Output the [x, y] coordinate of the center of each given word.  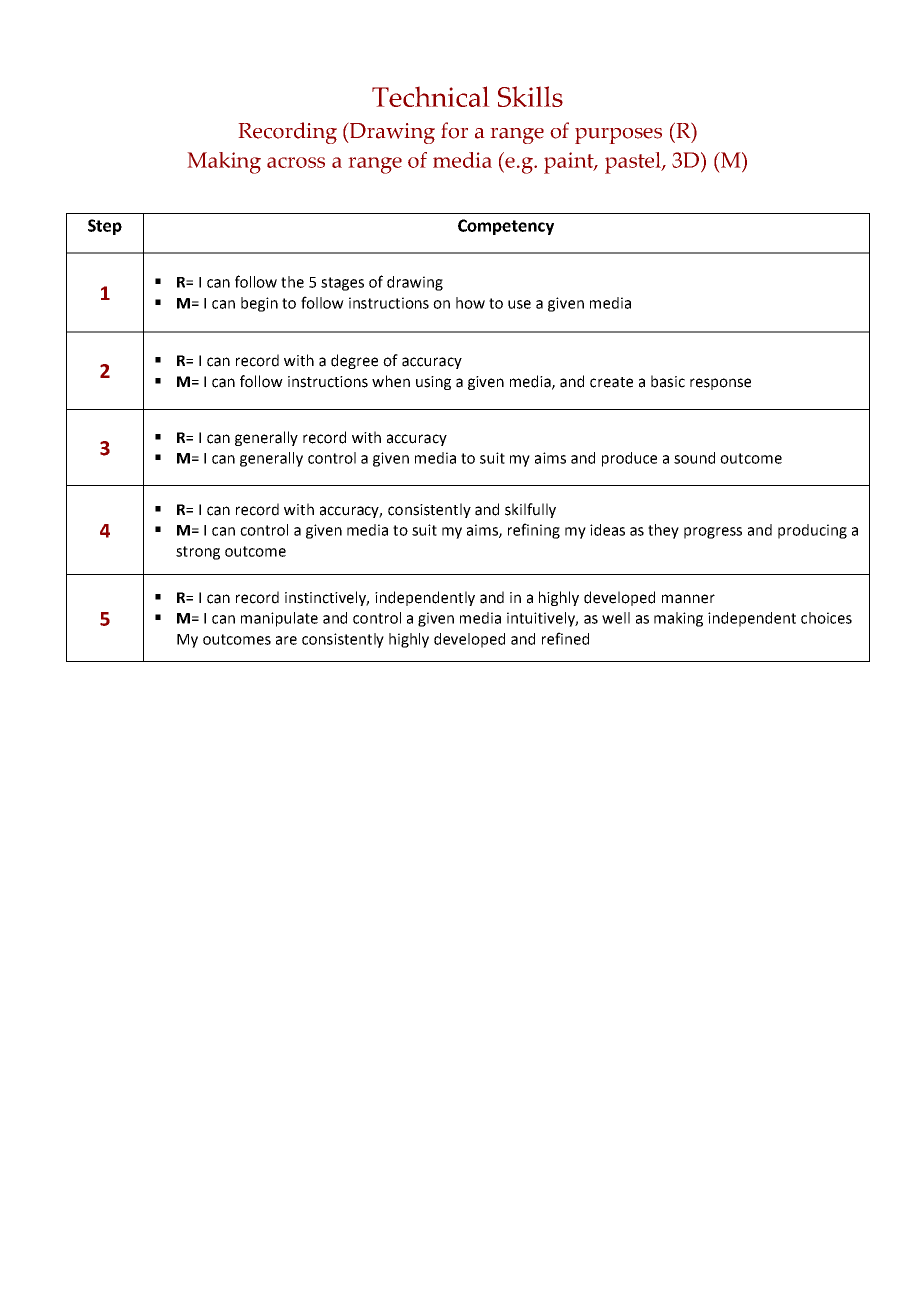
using [433, 383]
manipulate [279, 619]
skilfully [530, 510]
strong [198, 553]
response [720, 384]
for [454, 130]
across [296, 162]
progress [713, 533]
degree [354, 361]
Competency [506, 227]
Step [105, 227]
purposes [618, 136]
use [519, 304]
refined [565, 638]
